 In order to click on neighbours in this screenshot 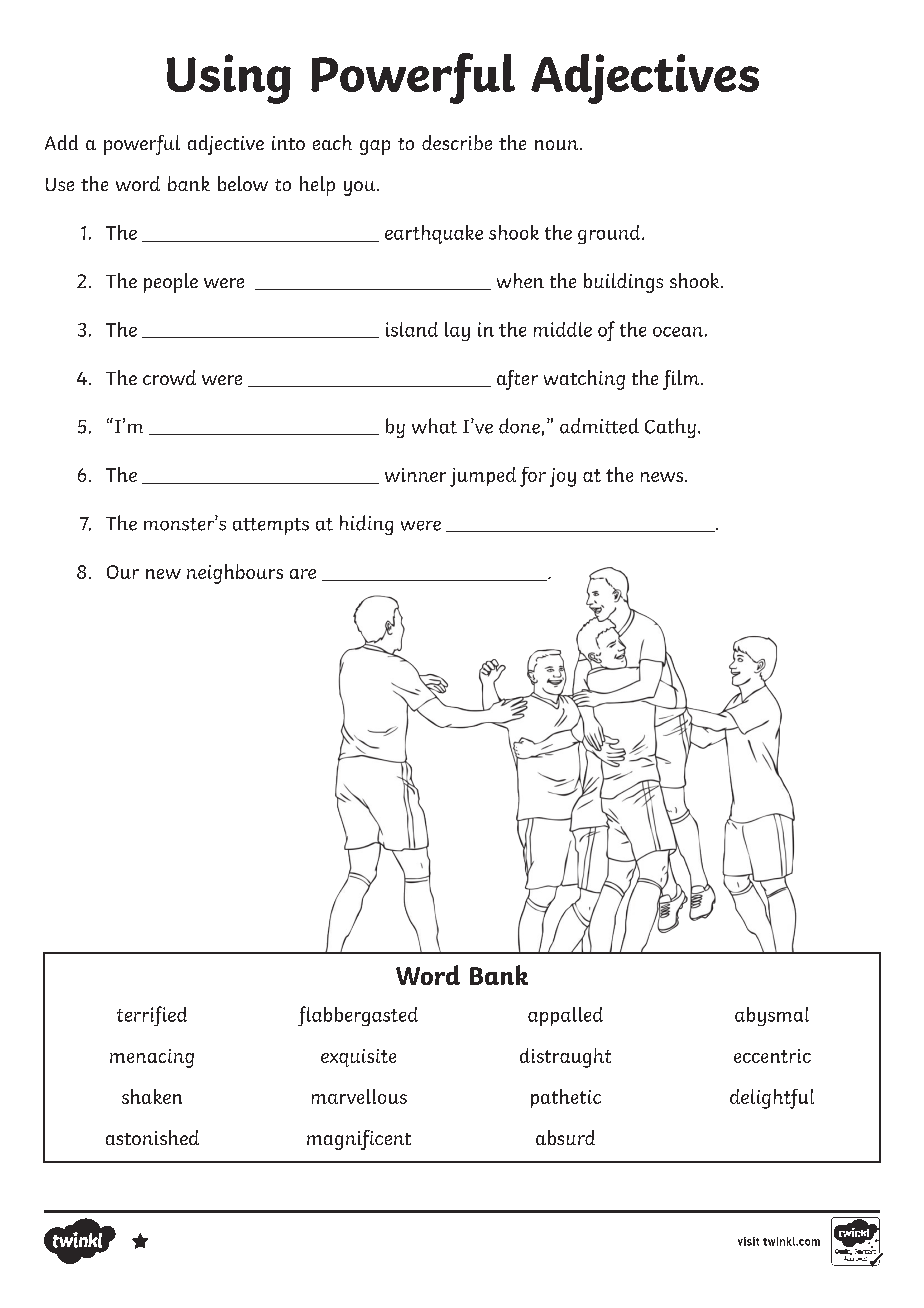, I will do `click(235, 574)`.
